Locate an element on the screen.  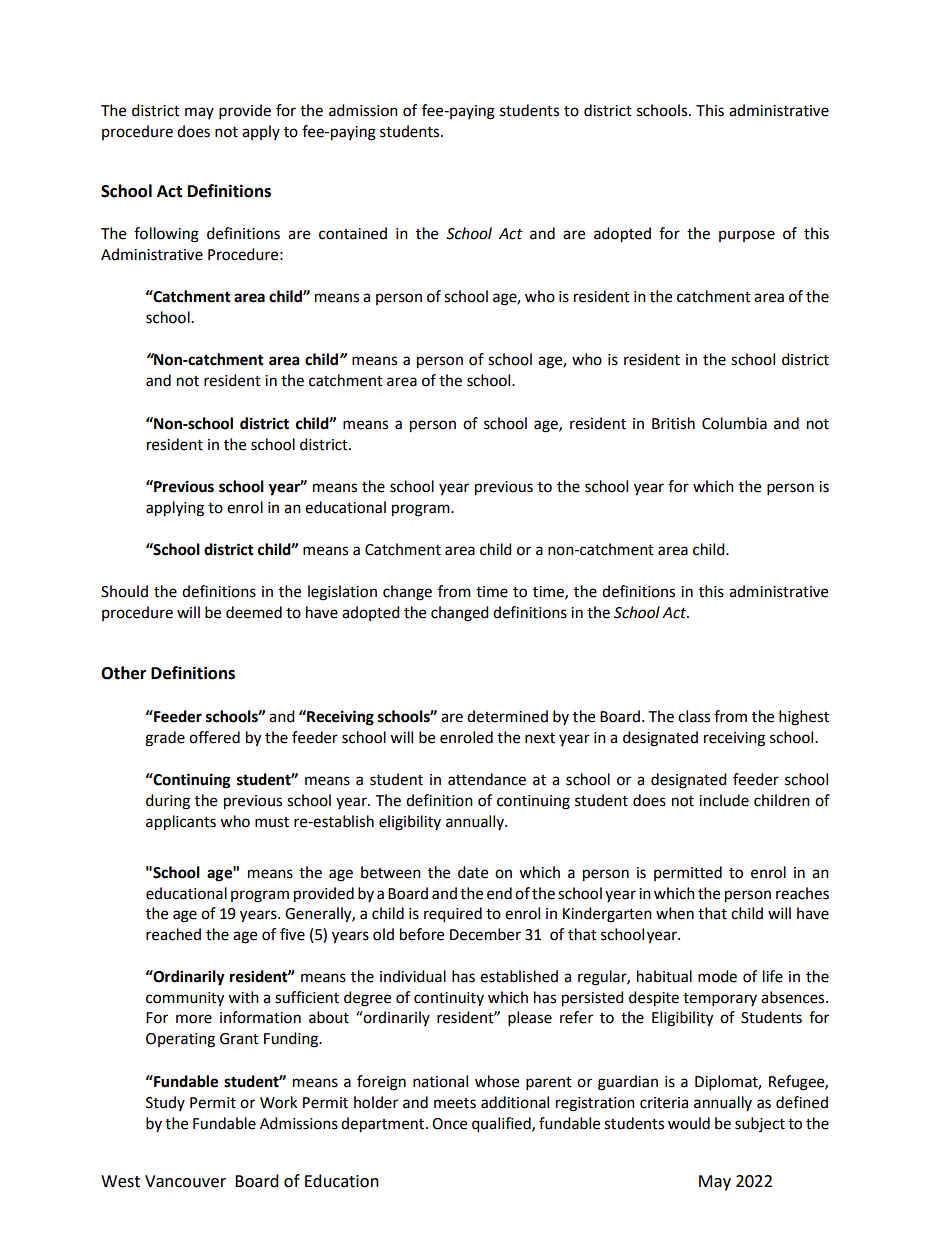
Columbia is located at coordinates (734, 423).
